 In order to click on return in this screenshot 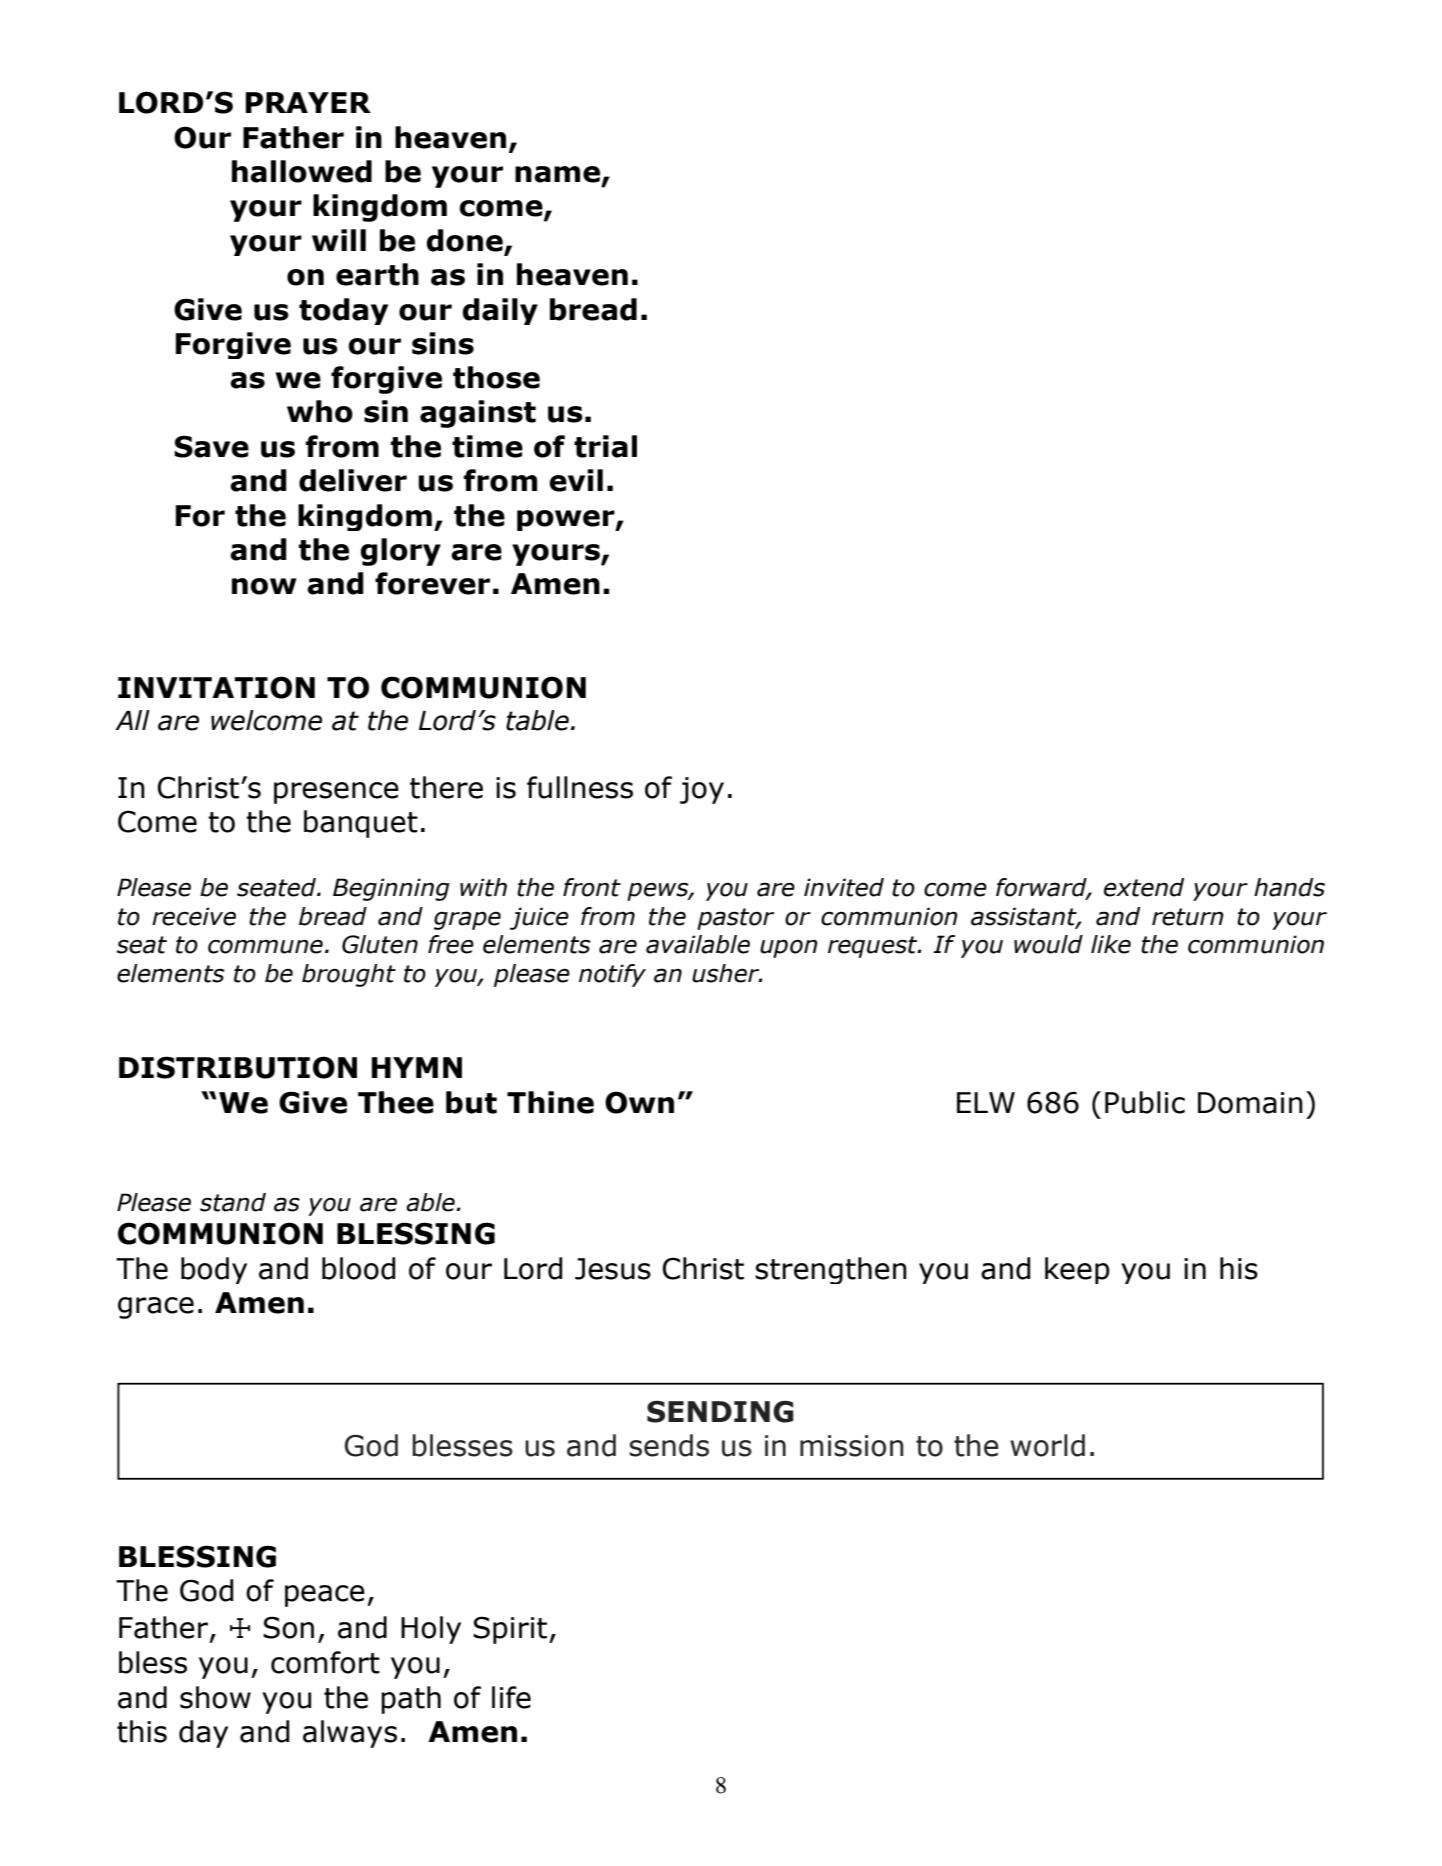, I will do `click(1188, 917)`.
